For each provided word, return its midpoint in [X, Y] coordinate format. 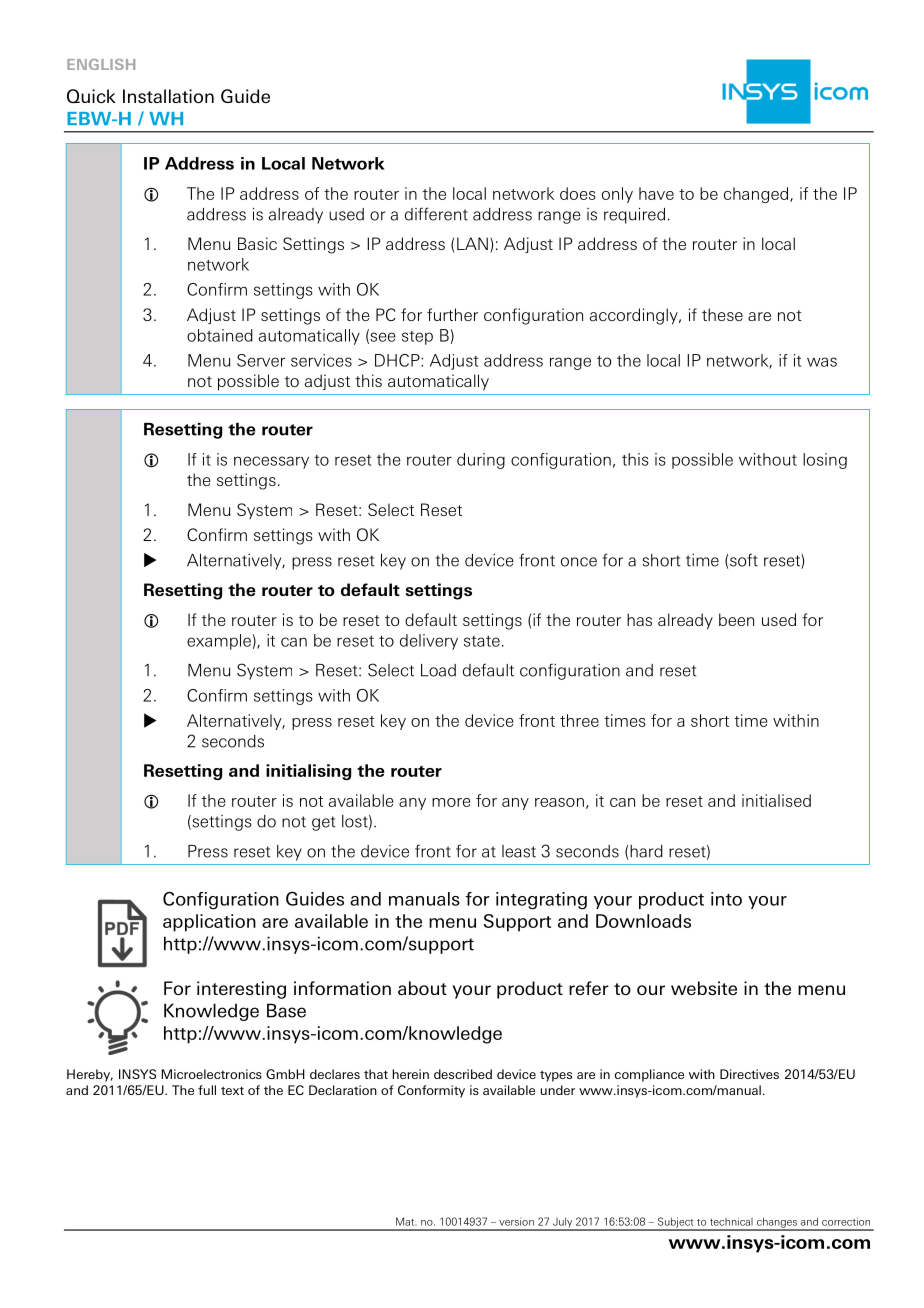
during [481, 461]
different [436, 214]
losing [825, 461]
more [451, 802]
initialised [776, 800]
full [207, 1090]
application [209, 923]
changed [757, 195]
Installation [168, 96]
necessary [271, 462]
